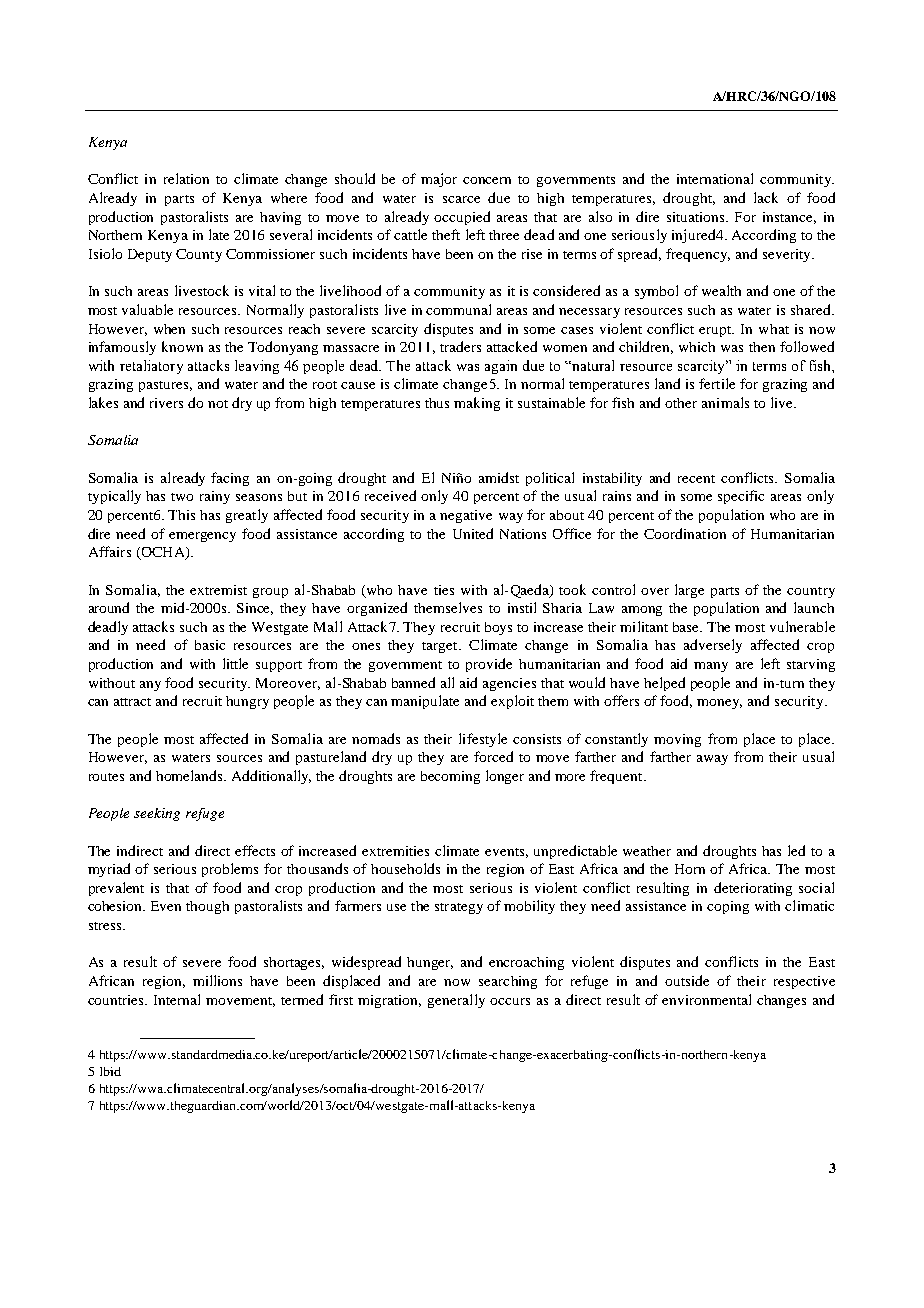 The image size is (924, 1308). Describe the element at coordinates (713, 646) in the image. I see `adversely` at that location.
